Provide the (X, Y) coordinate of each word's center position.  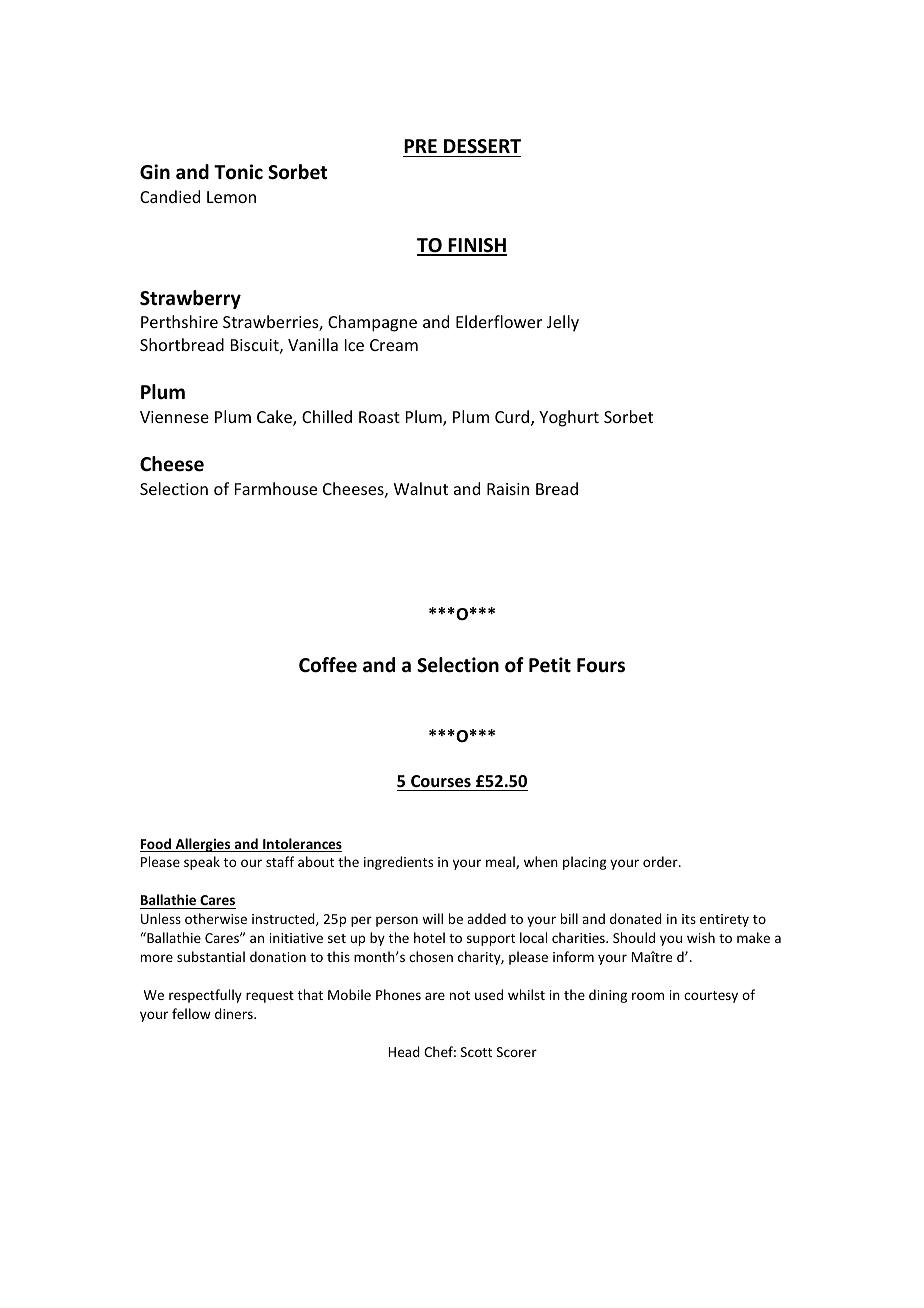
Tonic (238, 172)
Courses (441, 781)
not (460, 995)
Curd (513, 418)
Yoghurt (569, 418)
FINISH (476, 246)
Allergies (203, 845)
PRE (420, 146)
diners (235, 1013)
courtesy (711, 997)
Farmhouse (276, 488)
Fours (601, 665)
